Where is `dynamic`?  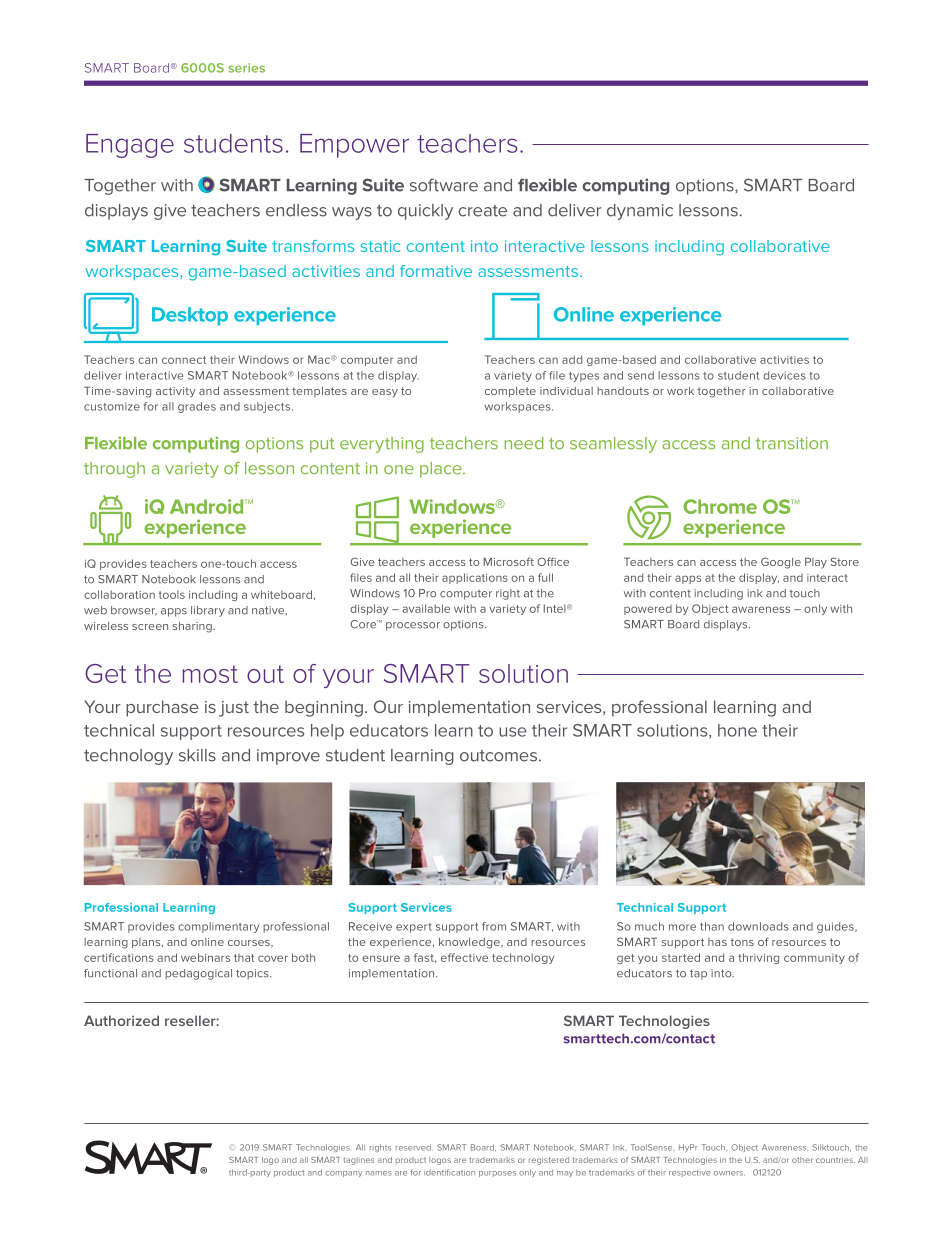 dynamic is located at coordinates (640, 212).
